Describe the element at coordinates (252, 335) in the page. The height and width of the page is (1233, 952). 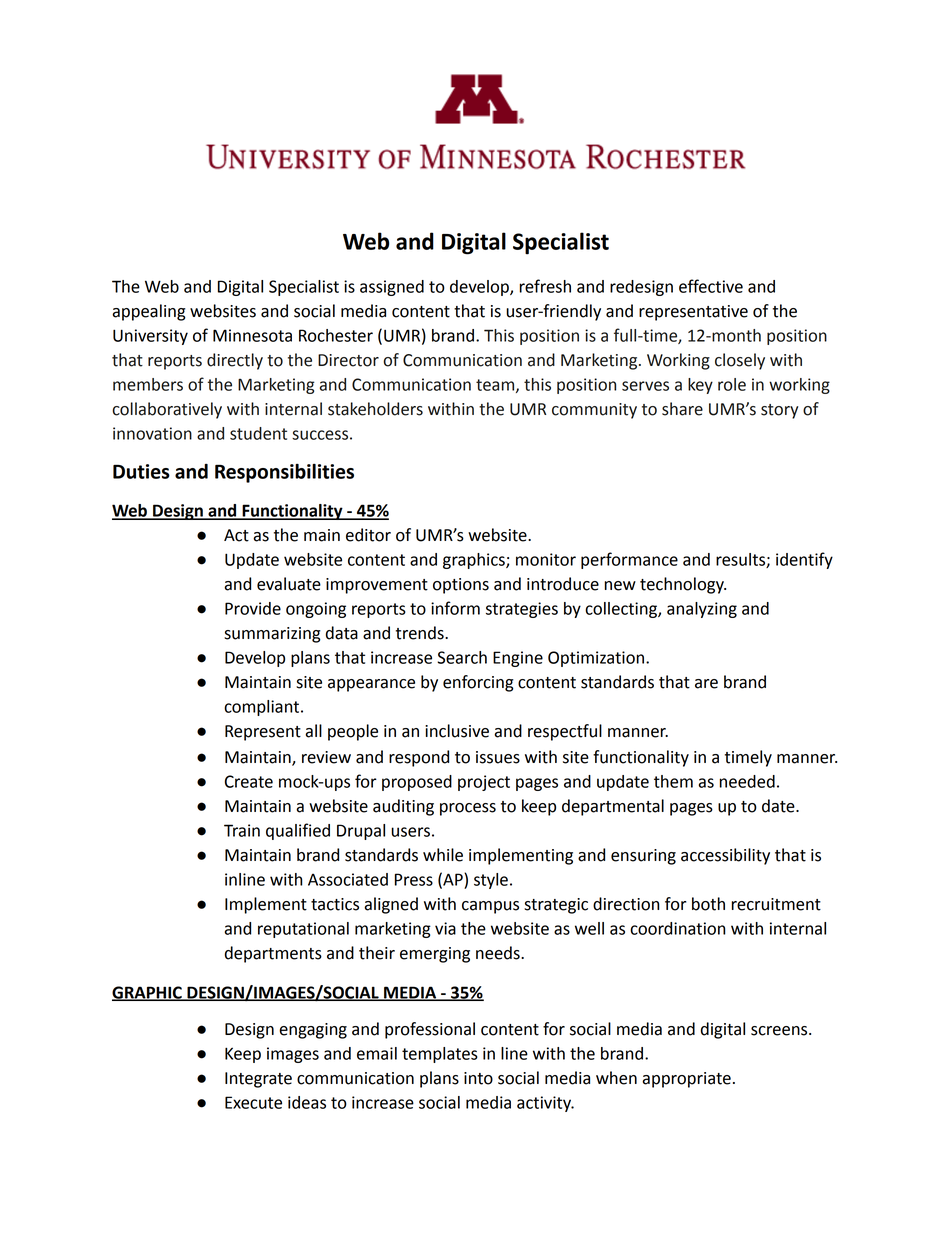
I see `Minnesota` at that location.
